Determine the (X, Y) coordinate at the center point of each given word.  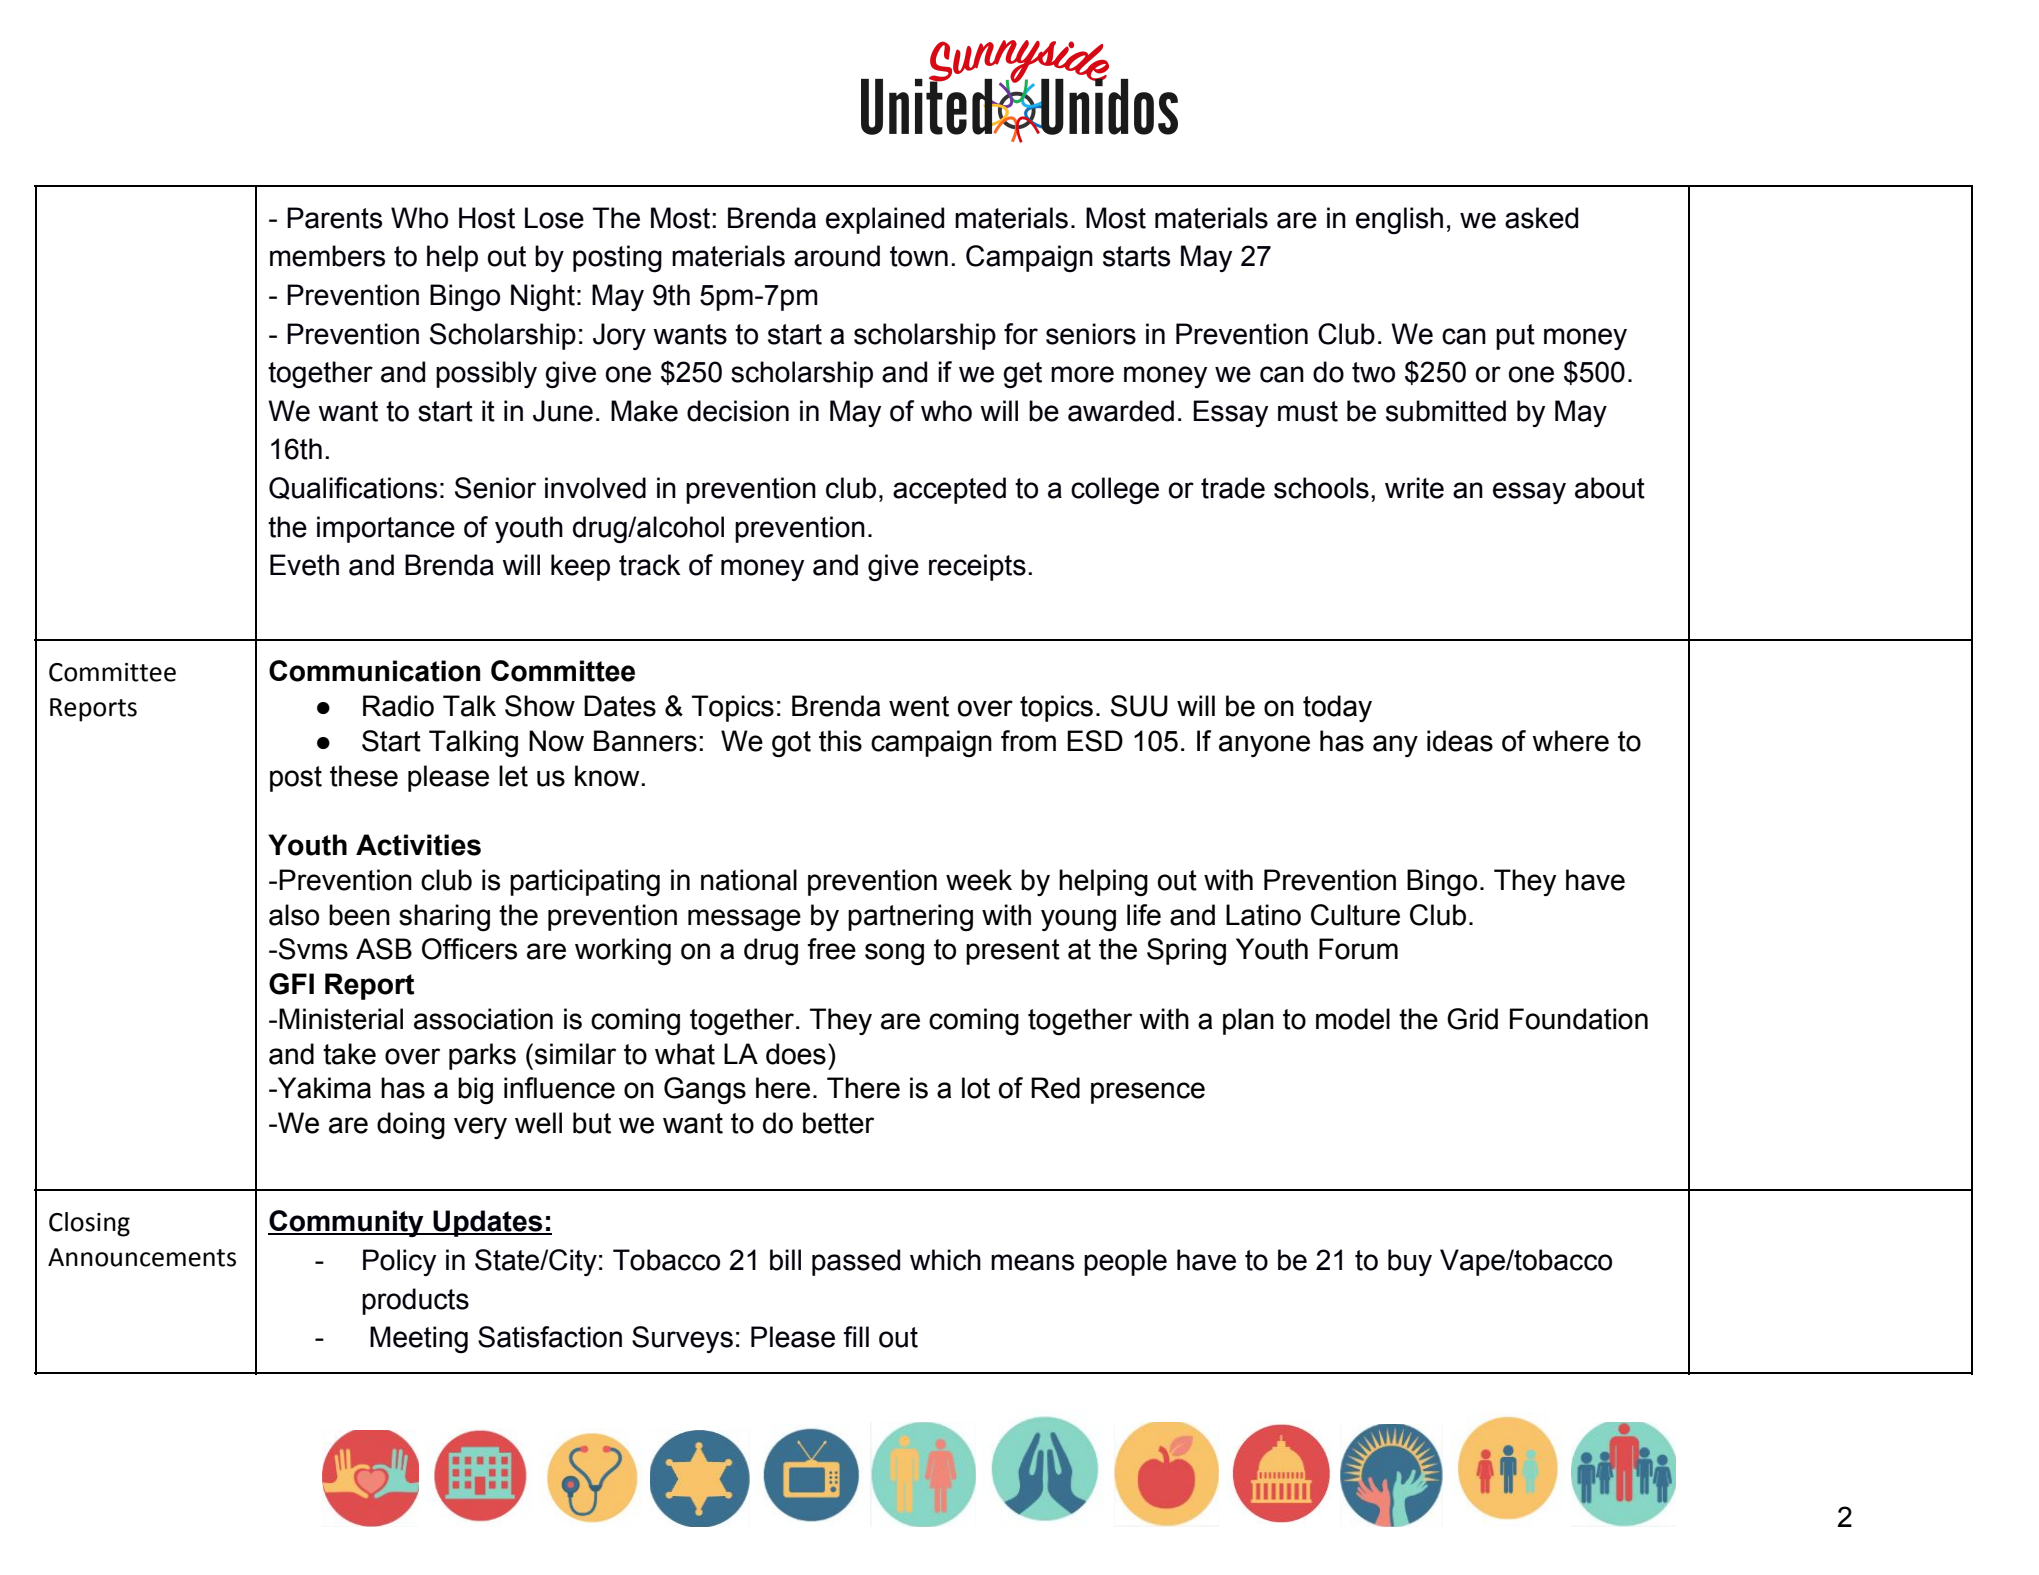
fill (856, 1336)
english (1399, 220)
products (415, 1301)
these (364, 776)
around (837, 256)
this (840, 741)
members (327, 256)
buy (1410, 1262)
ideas (1460, 741)
